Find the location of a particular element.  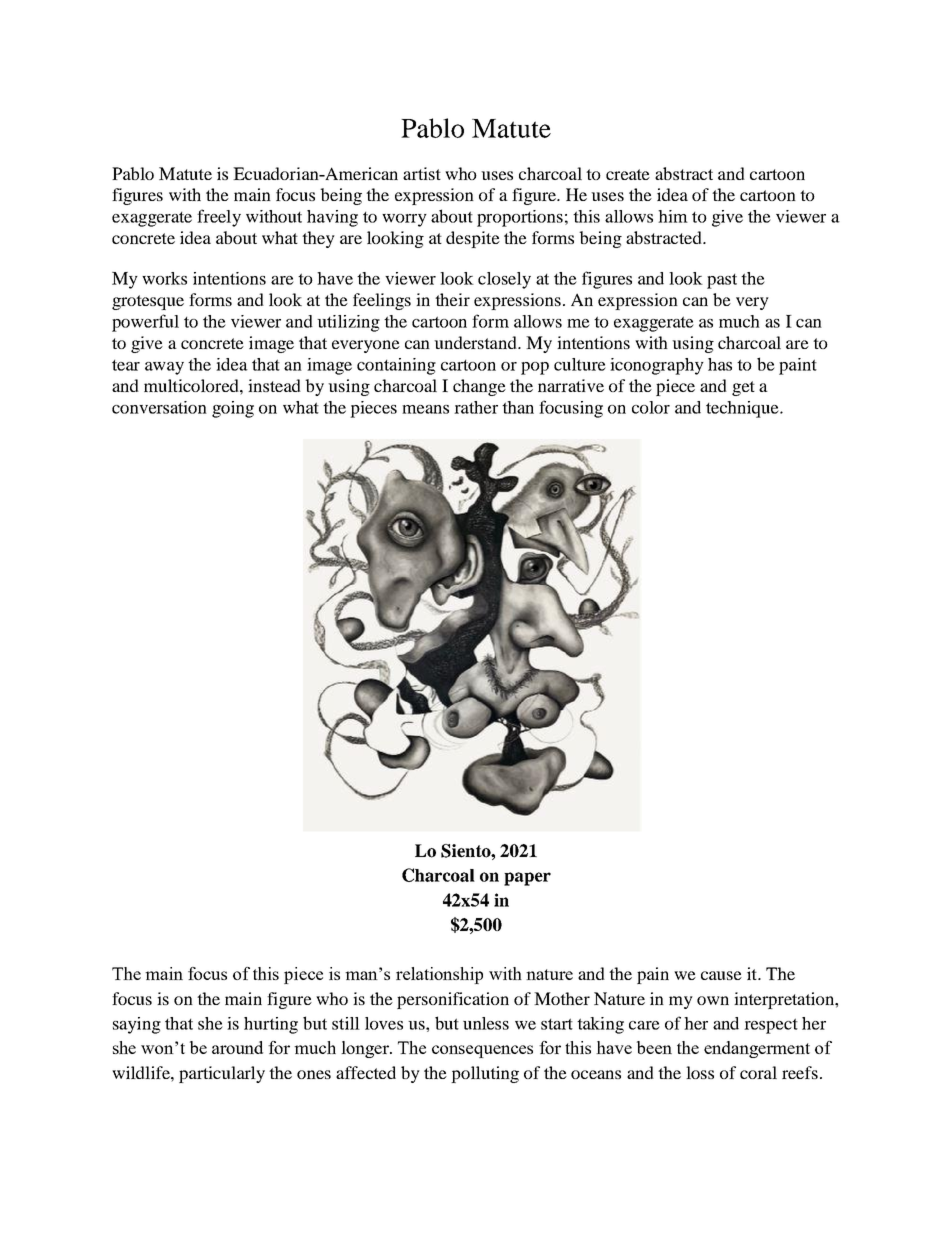

technique is located at coordinates (743, 409).
